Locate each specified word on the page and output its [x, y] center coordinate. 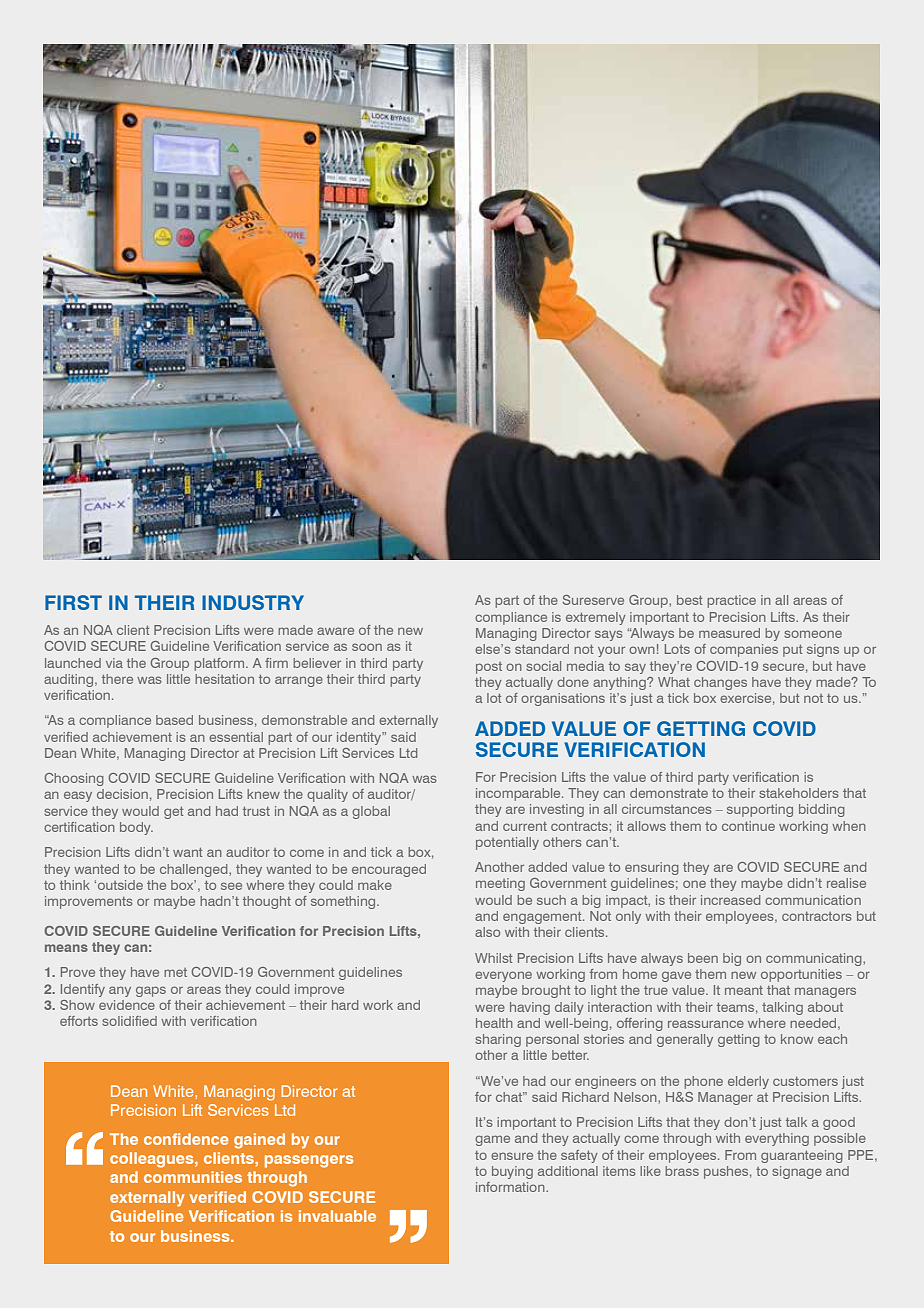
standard [542, 649]
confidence [186, 1139]
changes [720, 683]
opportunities [801, 975]
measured [729, 633]
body [136, 828]
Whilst [493, 958]
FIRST [73, 602]
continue [748, 826]
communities [193, 1177]
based [174, 720]
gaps [151, 991]
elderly [748, 1082]
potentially [507, 843]
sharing [498, 1040]
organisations [563, 699]
